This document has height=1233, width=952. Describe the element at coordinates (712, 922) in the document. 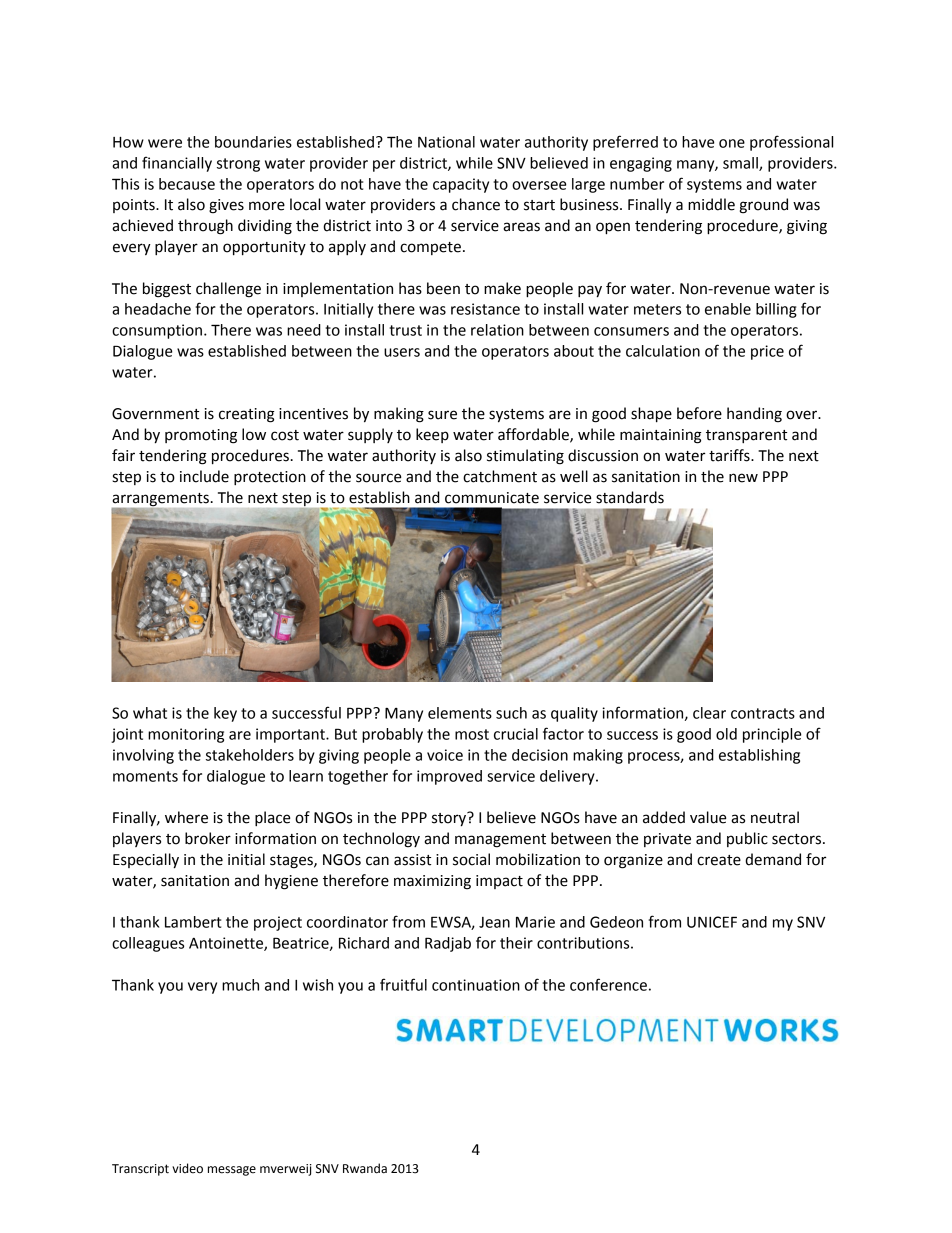

I see `UNICEF` at that location.
